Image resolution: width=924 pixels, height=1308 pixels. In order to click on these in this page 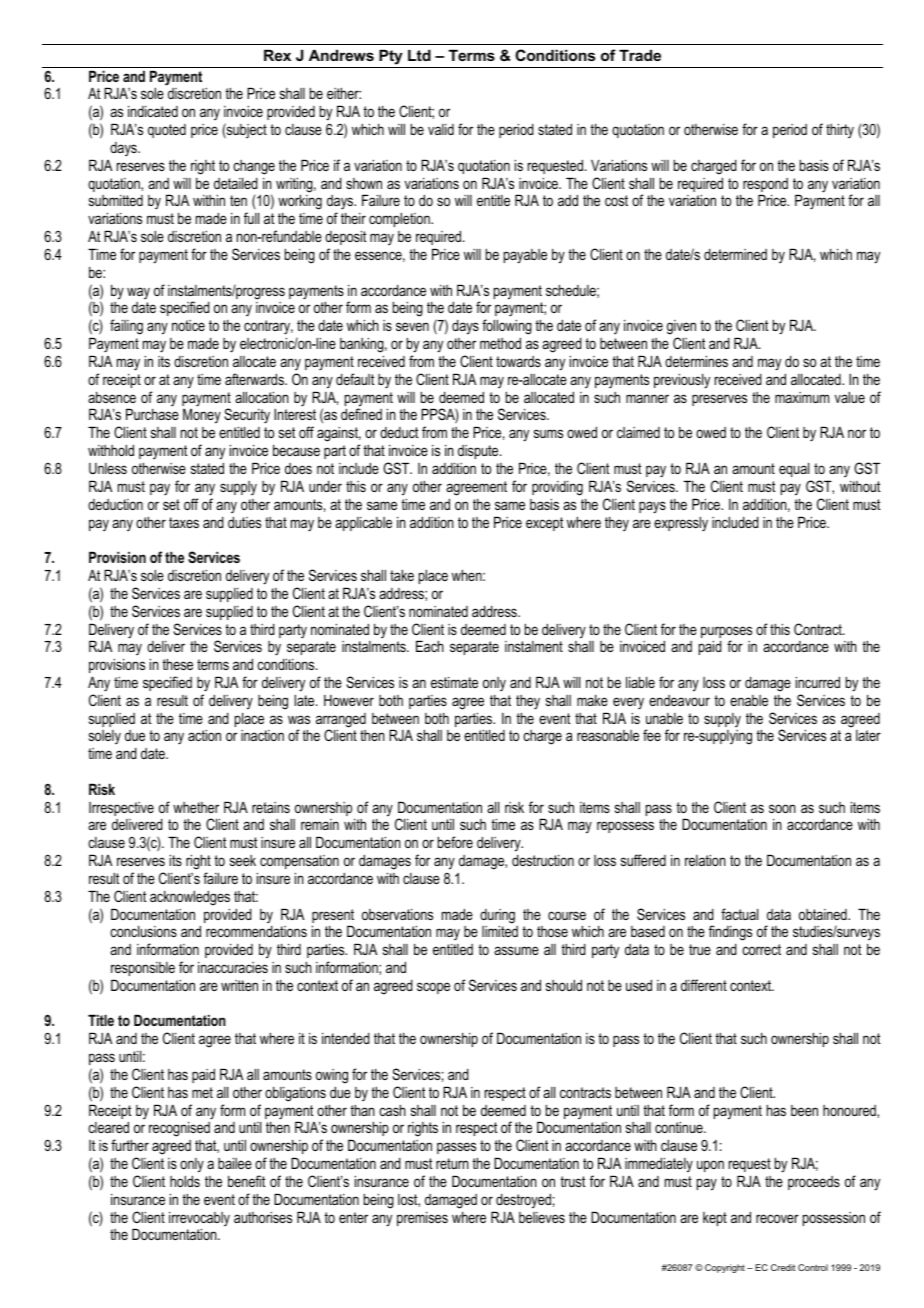, I will do `click(177, 664)`.
